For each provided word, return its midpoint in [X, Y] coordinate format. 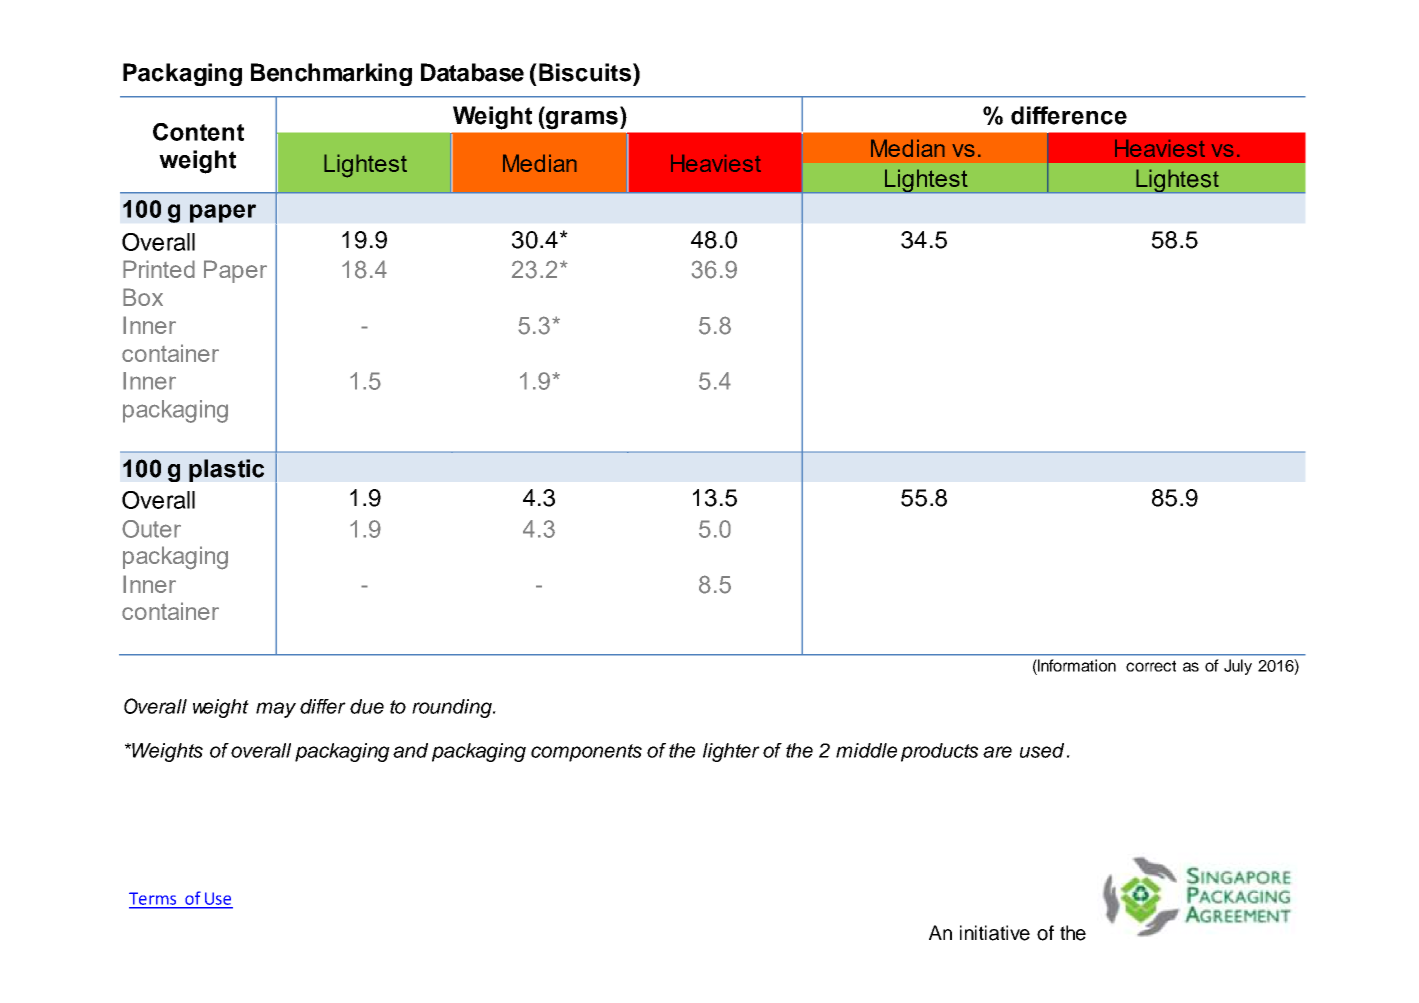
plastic [226, 470]
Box [143, 297]
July [1238, 667]
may [276, 710]
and [410, 750]
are [997, 752]
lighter [731, 752]
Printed [159, 269]
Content [198, 132]
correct [1151, 666]
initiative [995, 933]
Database [472, 72]
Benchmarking [331, 74]
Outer [151, 529]
